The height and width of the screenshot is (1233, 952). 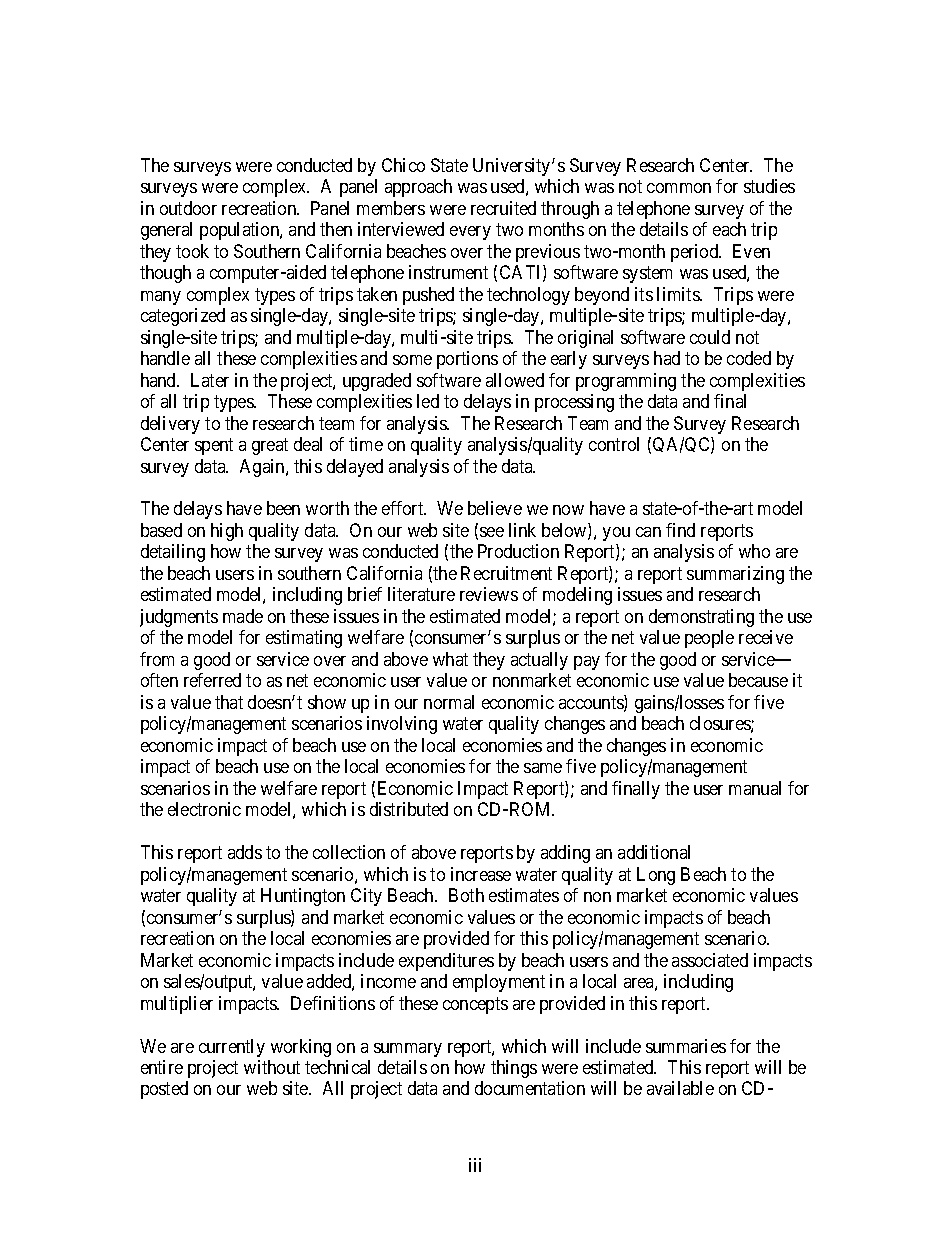 I want to click on outdoor, so click(x=188, y=208).
